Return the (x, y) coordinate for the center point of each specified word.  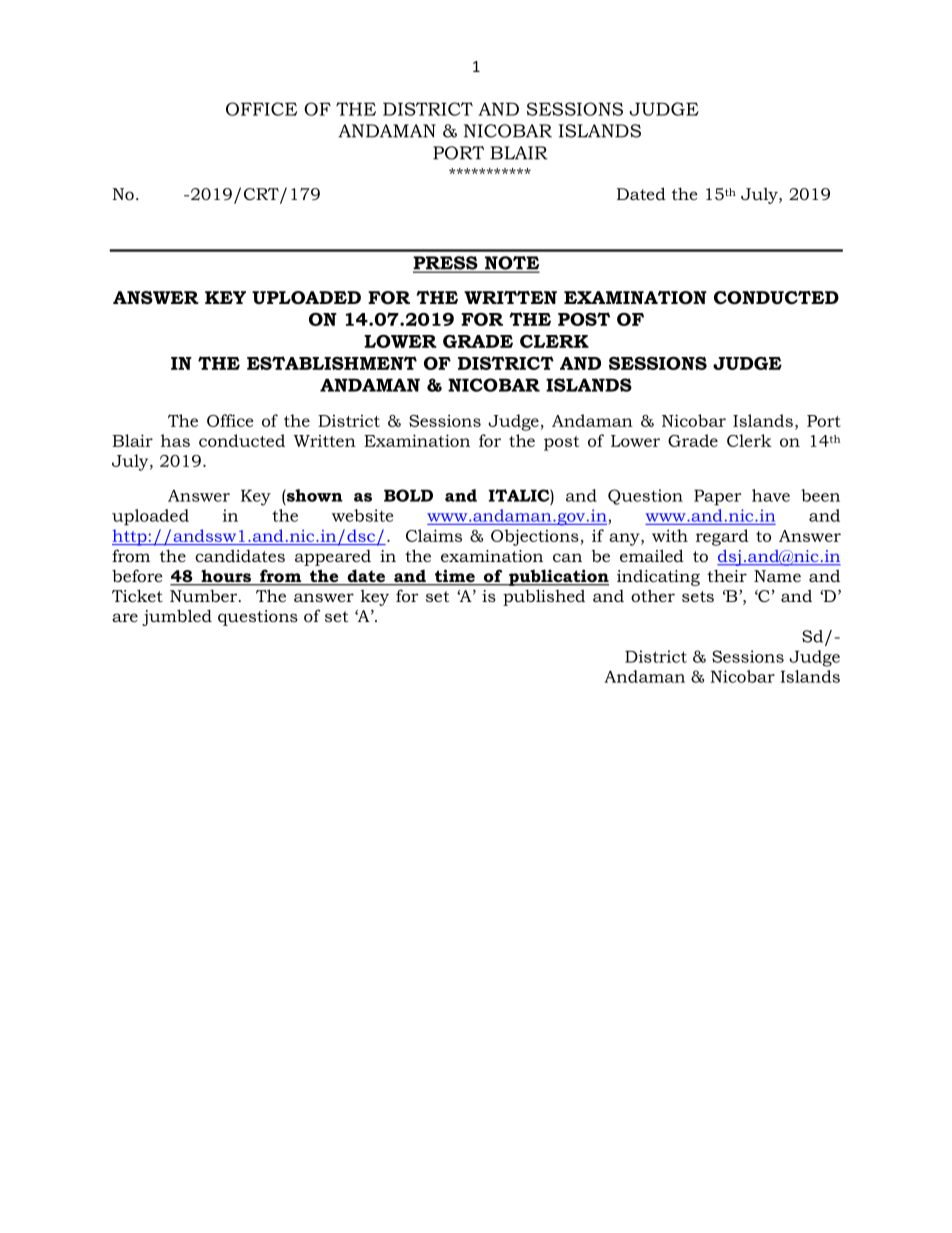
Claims (434, 535)
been (820, 495)
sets (698, 596)
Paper (717, 497)
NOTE (510, 264)
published (544, 597)
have (771, 495)
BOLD (408, 495)
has (175, 440)
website (362, 515)
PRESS (446, 264)
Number (205, 595)
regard (722, 537)
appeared (333, 558)
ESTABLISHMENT (332, 363)
